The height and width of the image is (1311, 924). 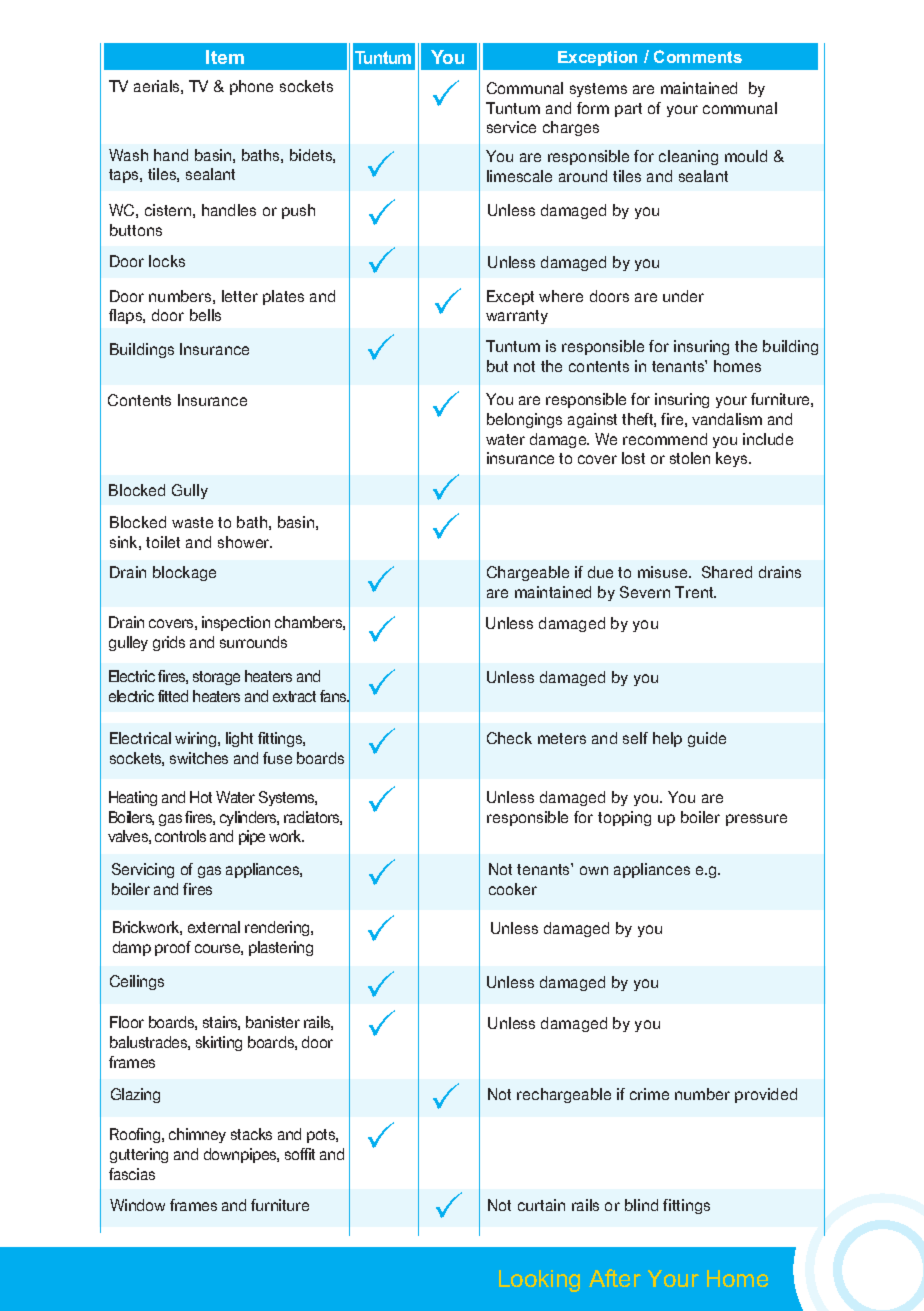 I want to click on cooker, so click(x=513, y=889).
